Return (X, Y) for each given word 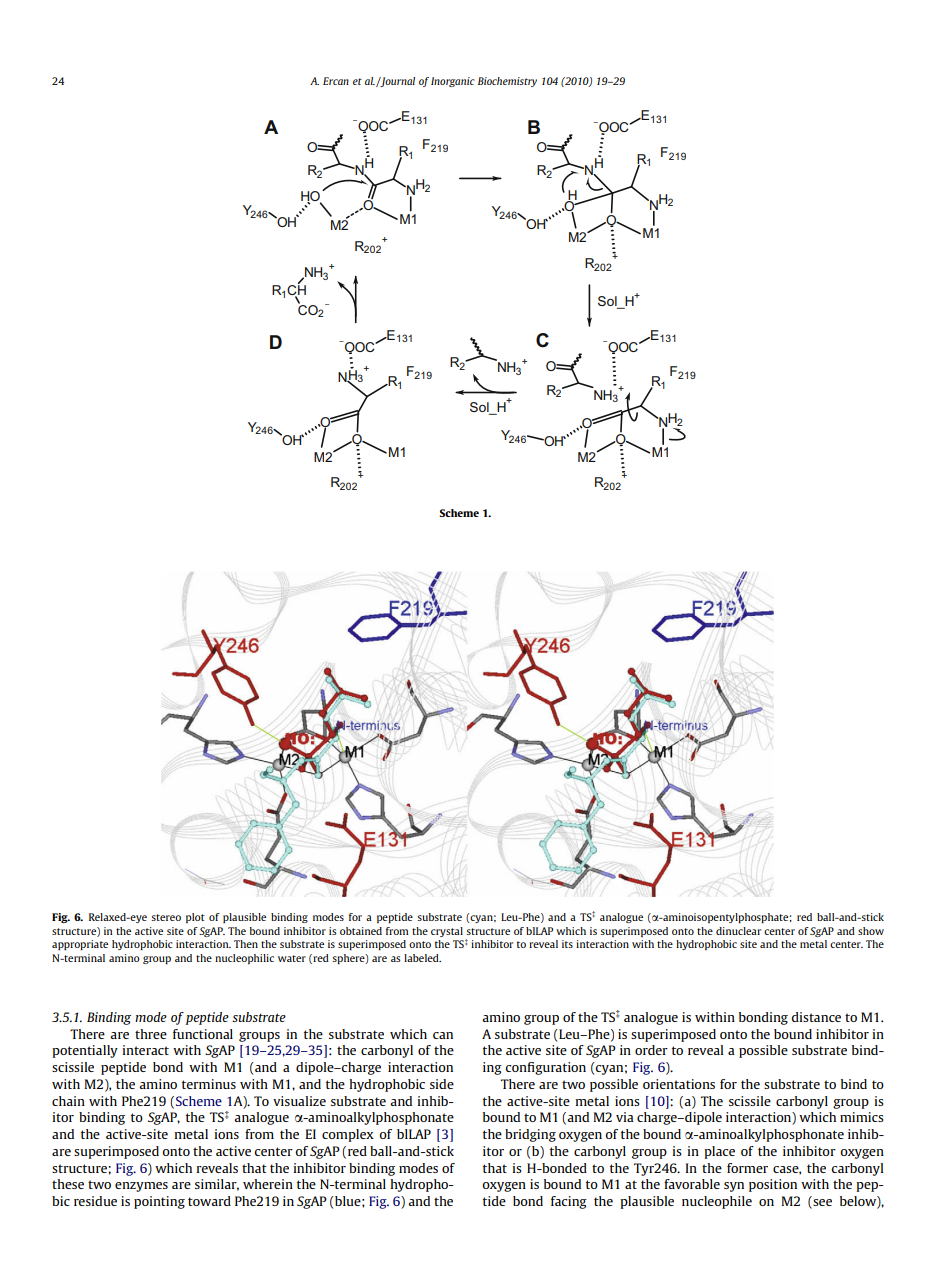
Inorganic (453, 82)
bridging (530, 1135)
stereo (166, 917)
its (567, 944)
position (773, 1185)
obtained (361, 931)
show (871, 931)
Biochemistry (507, 82)
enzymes (141, 1187)
